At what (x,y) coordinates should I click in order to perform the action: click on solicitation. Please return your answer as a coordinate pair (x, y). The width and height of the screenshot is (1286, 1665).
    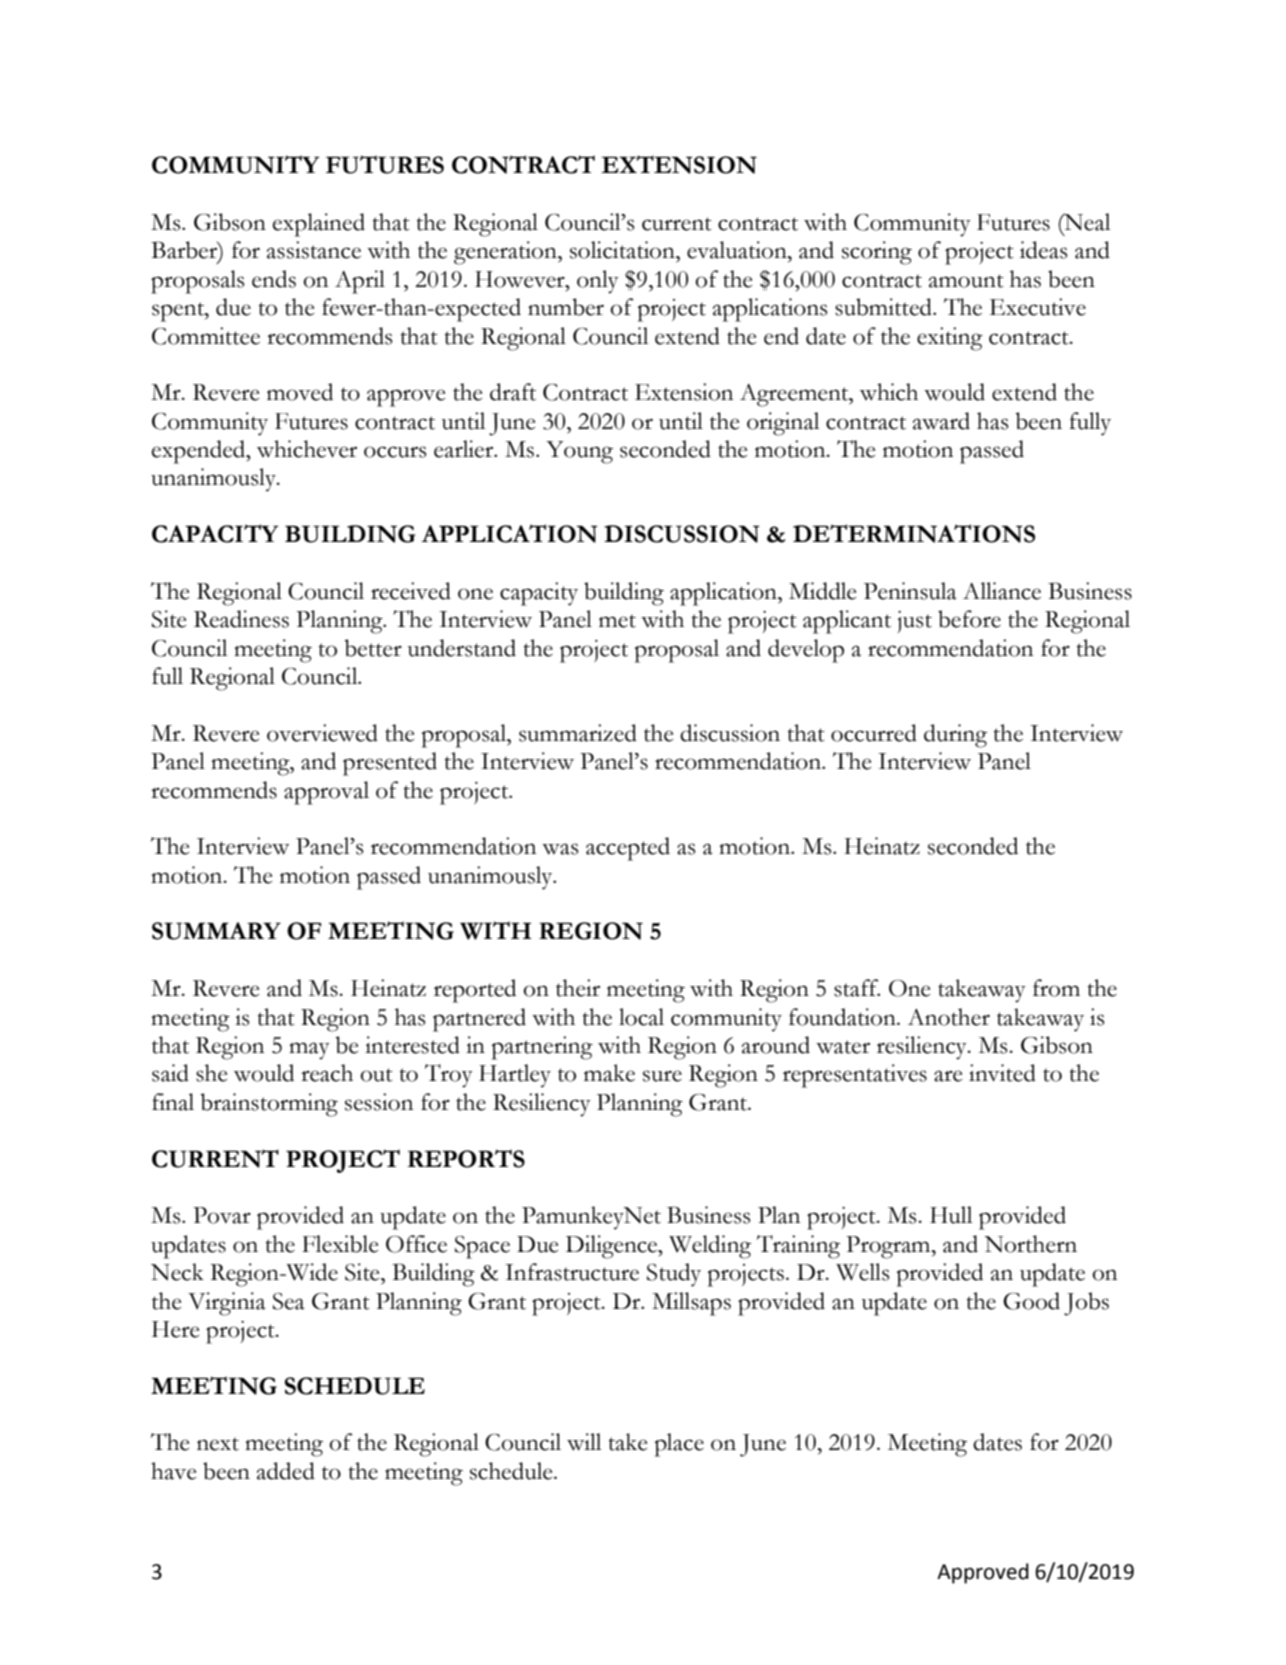
    Looking at the image, I should click on (623, 250).
